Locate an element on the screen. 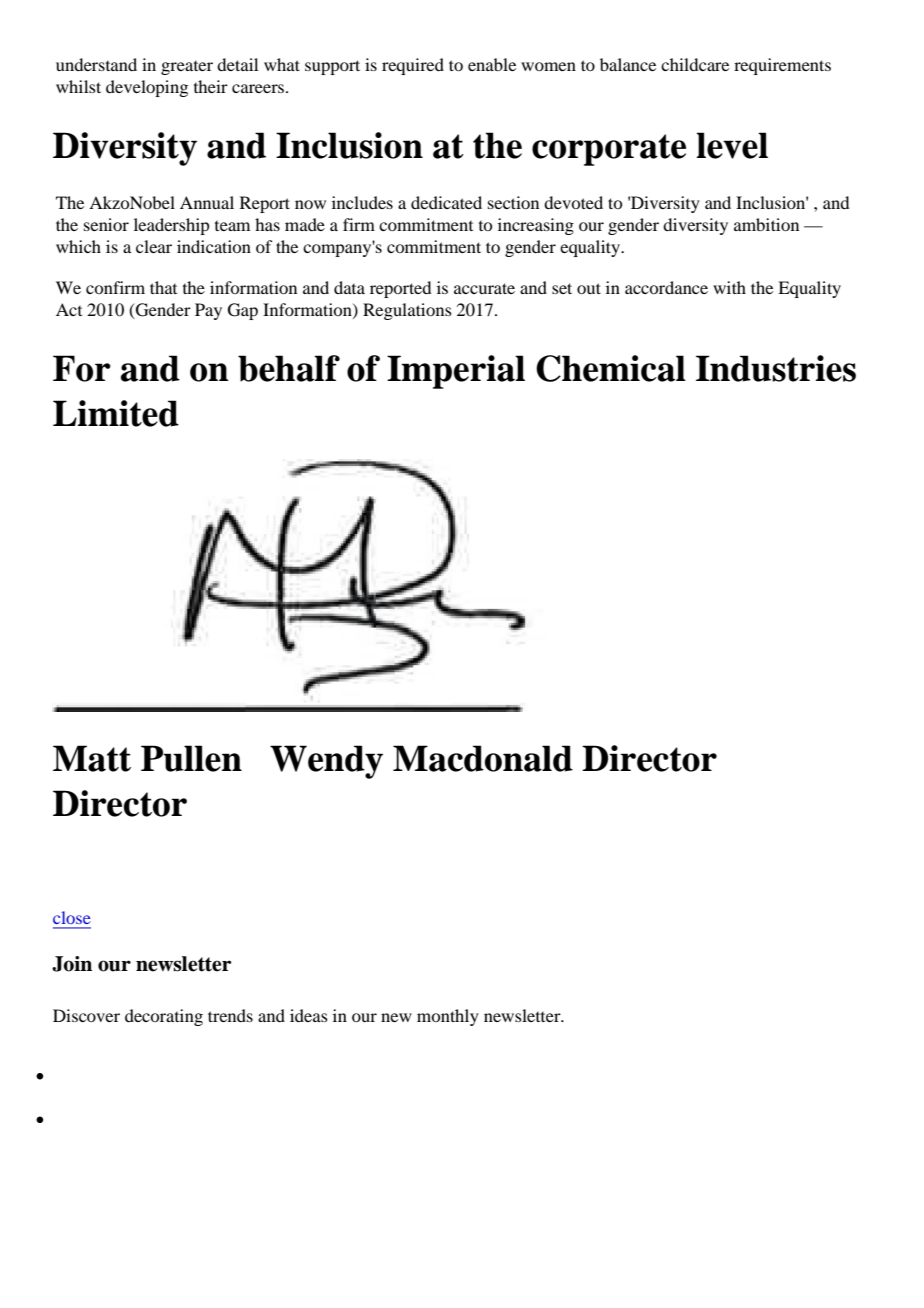  Imperial is located at coordinates (456, 372).
